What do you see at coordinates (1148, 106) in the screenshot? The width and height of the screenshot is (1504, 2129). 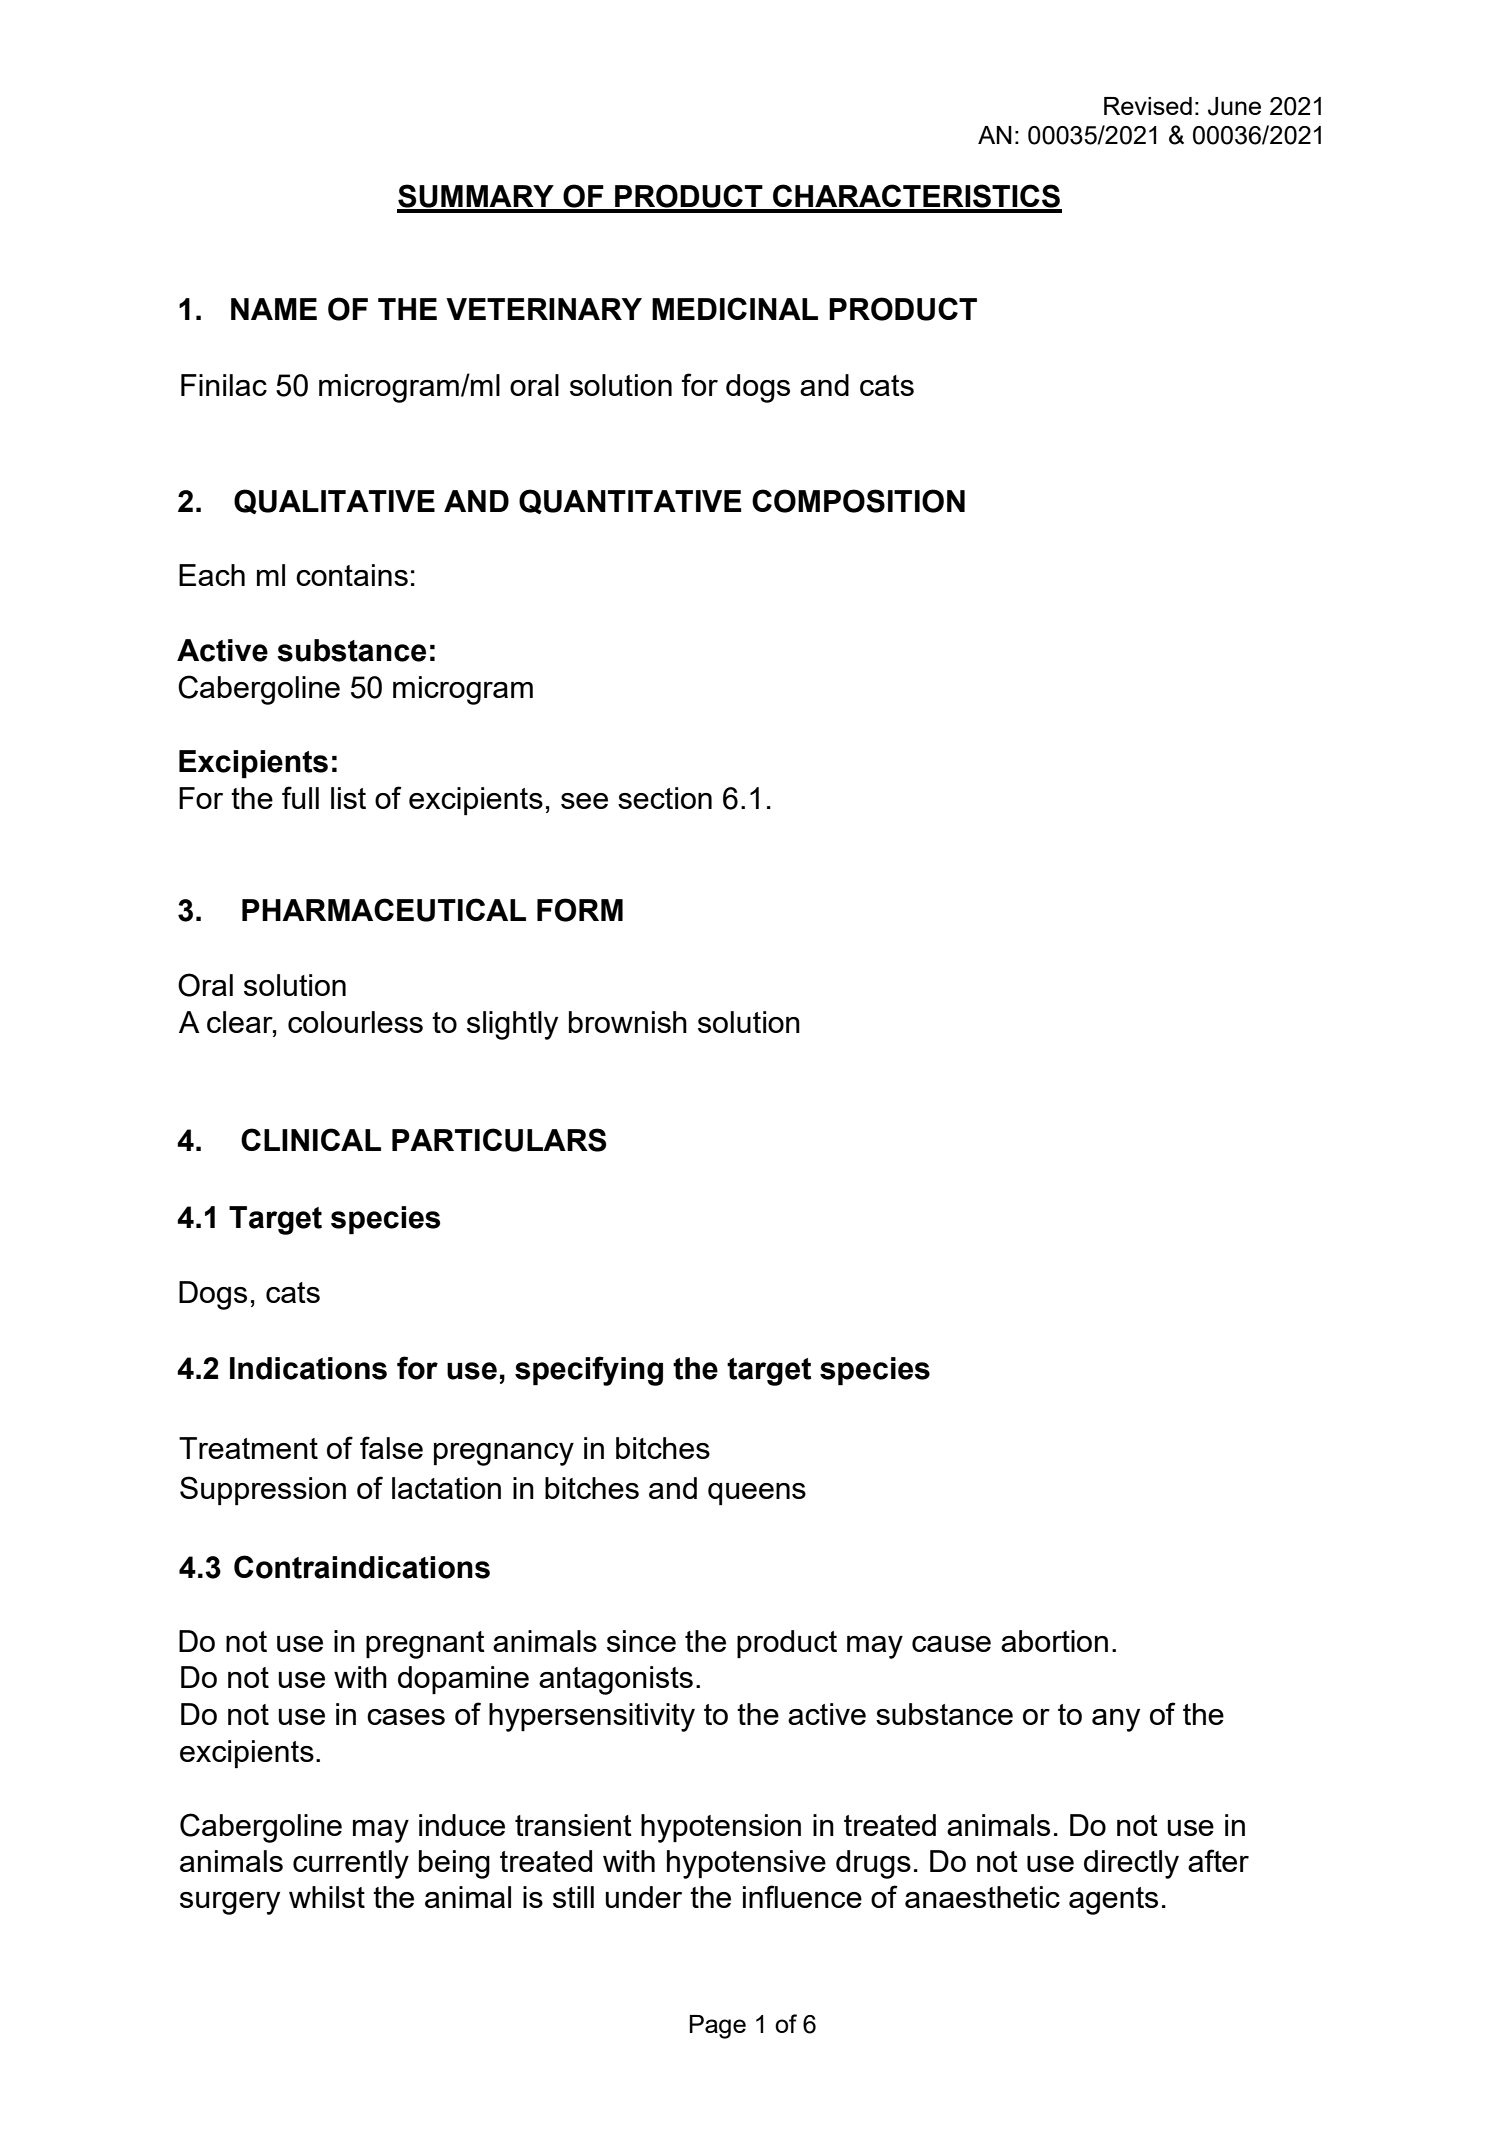 I see `Revised` at bounding box center [1148, 106].
